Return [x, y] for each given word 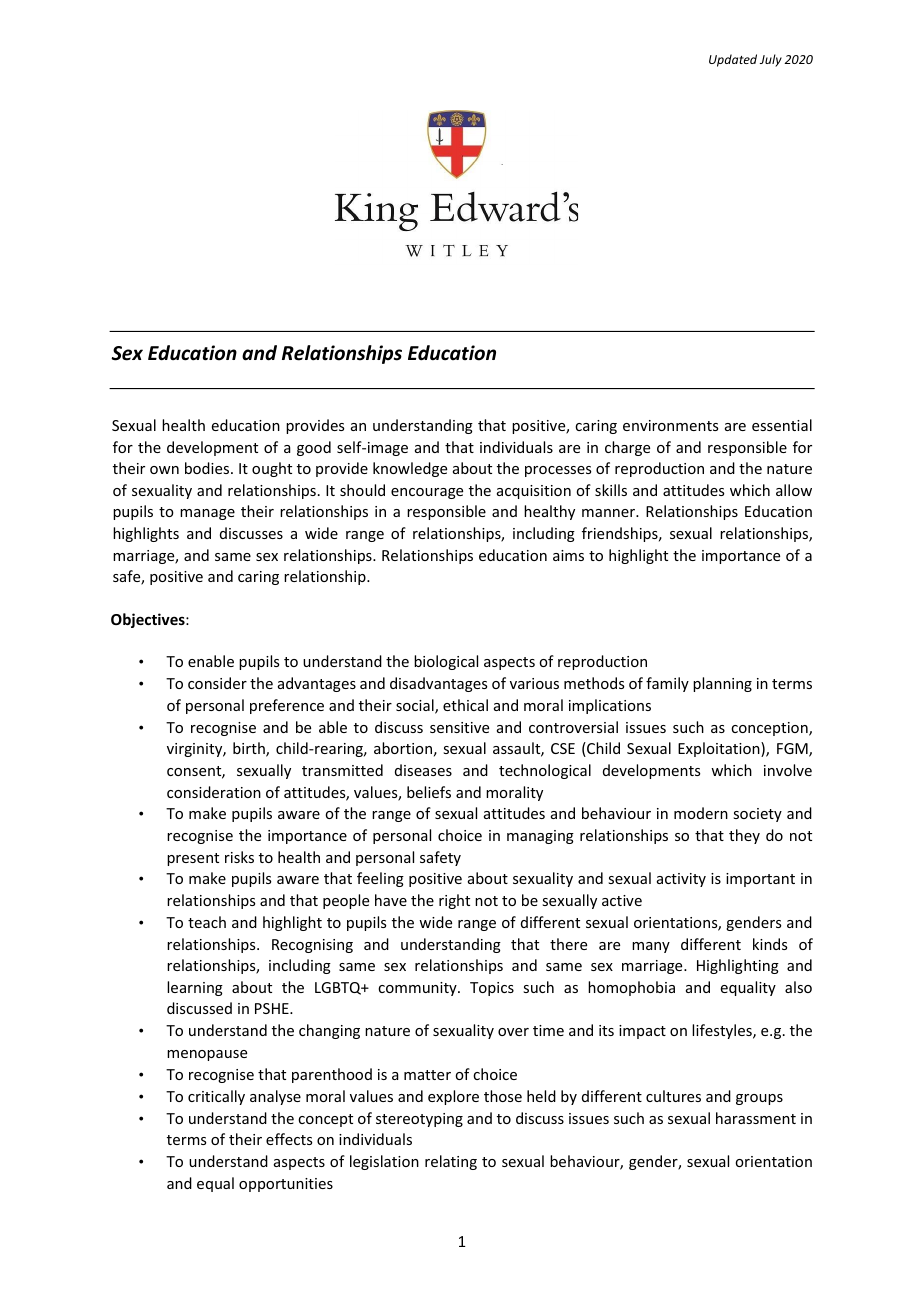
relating [451, 1162]
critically [216, 1097]
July [771, 60]
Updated [733, 60]
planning [722, 684]
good [314, 448]
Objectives [149, 620]
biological [446, 662]
